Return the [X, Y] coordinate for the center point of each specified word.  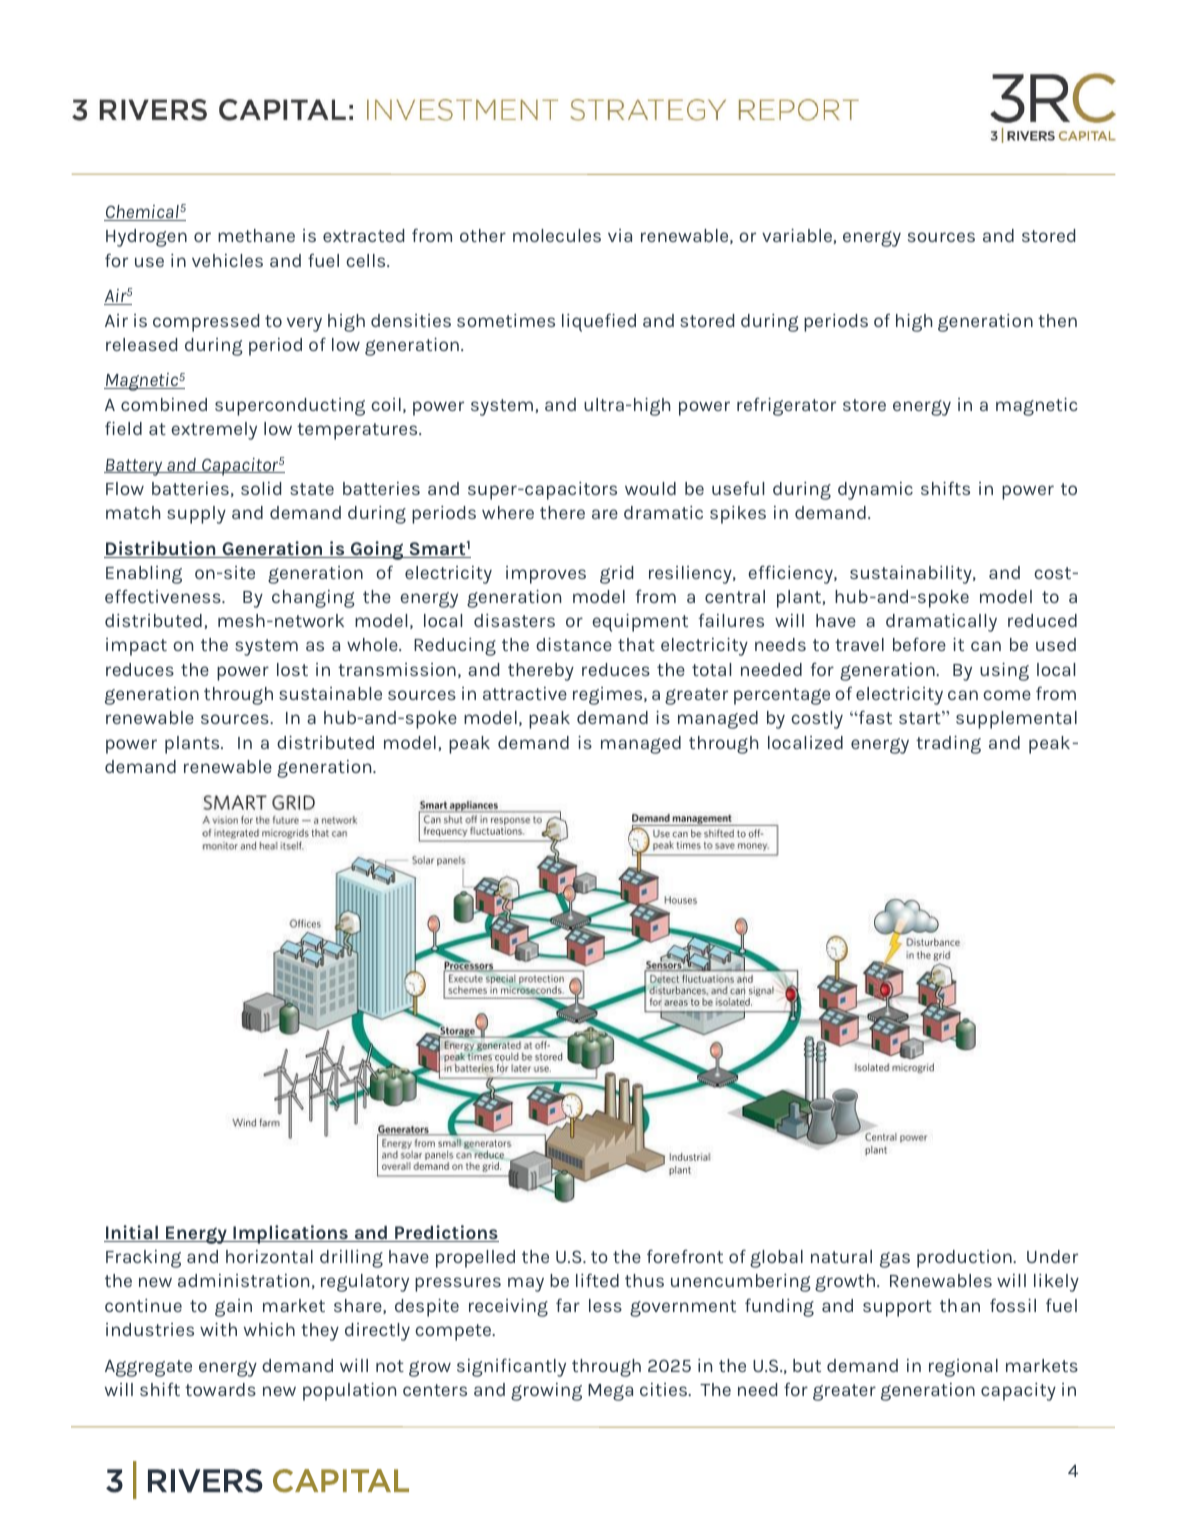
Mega [610, 1392]
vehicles [227, 260]
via [620, 235]
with [218, 1329]
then [1057, 320]
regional [963, 1368]
